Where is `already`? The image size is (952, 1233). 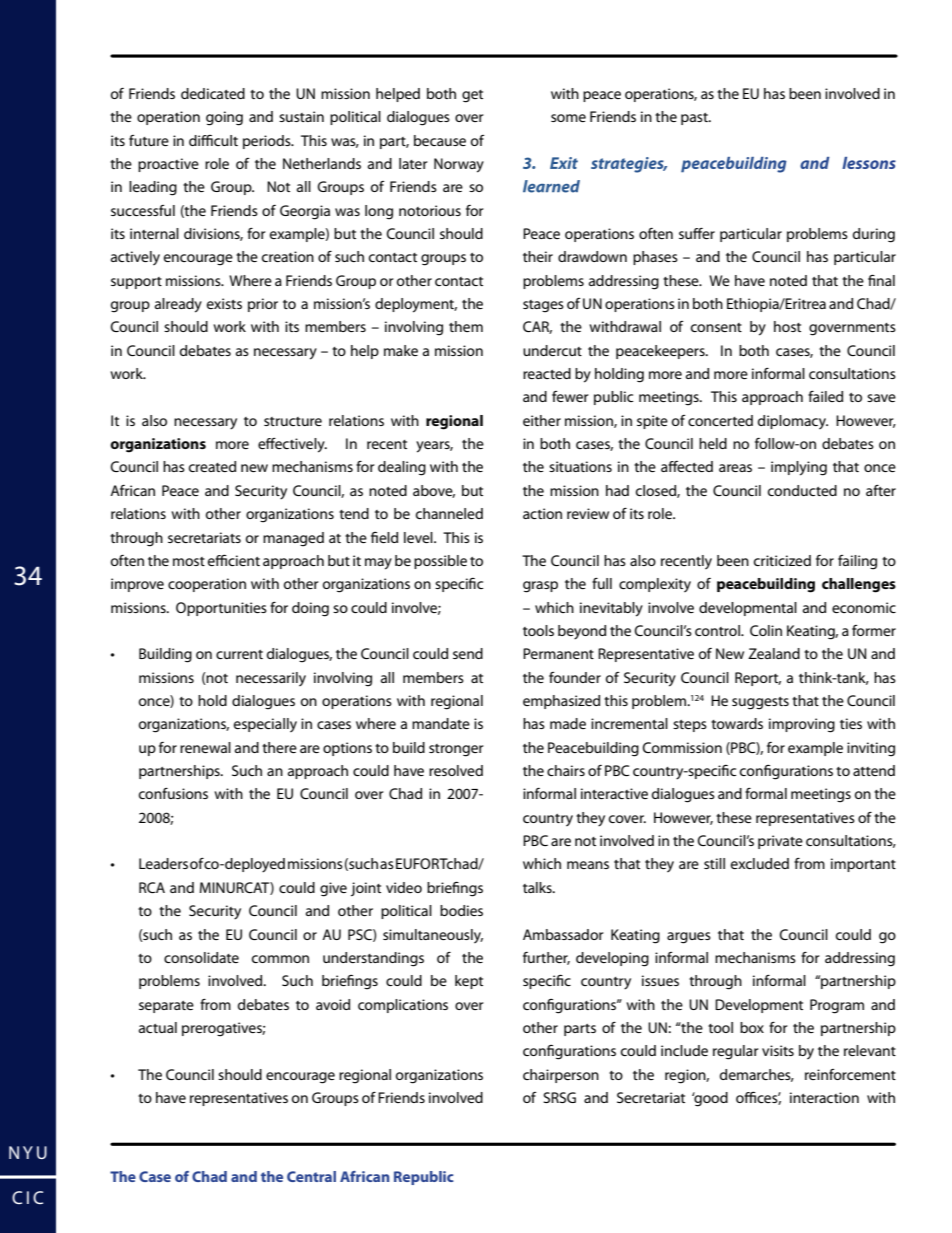 already is located at coordinates (178, 305).
